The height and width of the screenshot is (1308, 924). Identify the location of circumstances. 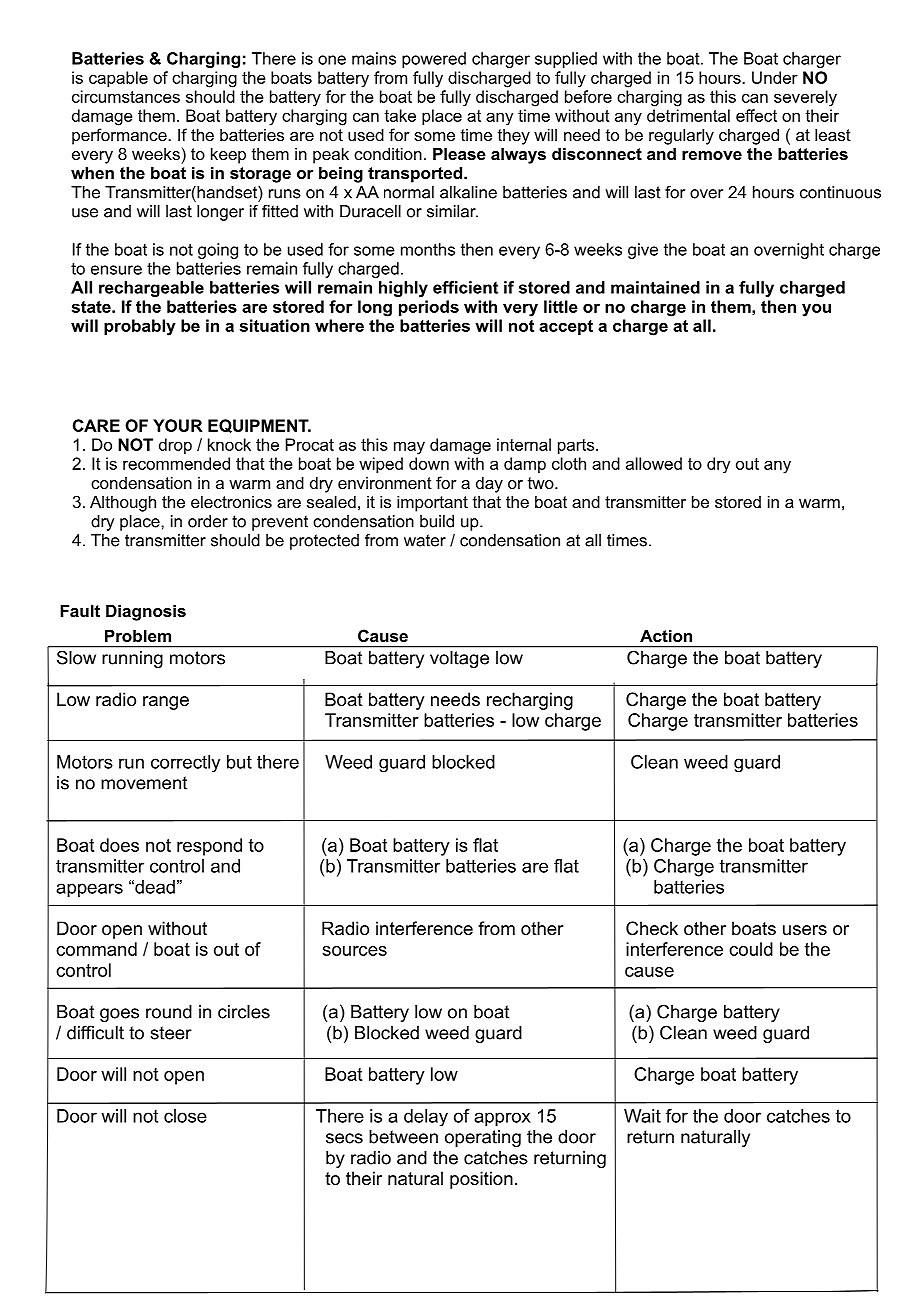
(126, 96).
